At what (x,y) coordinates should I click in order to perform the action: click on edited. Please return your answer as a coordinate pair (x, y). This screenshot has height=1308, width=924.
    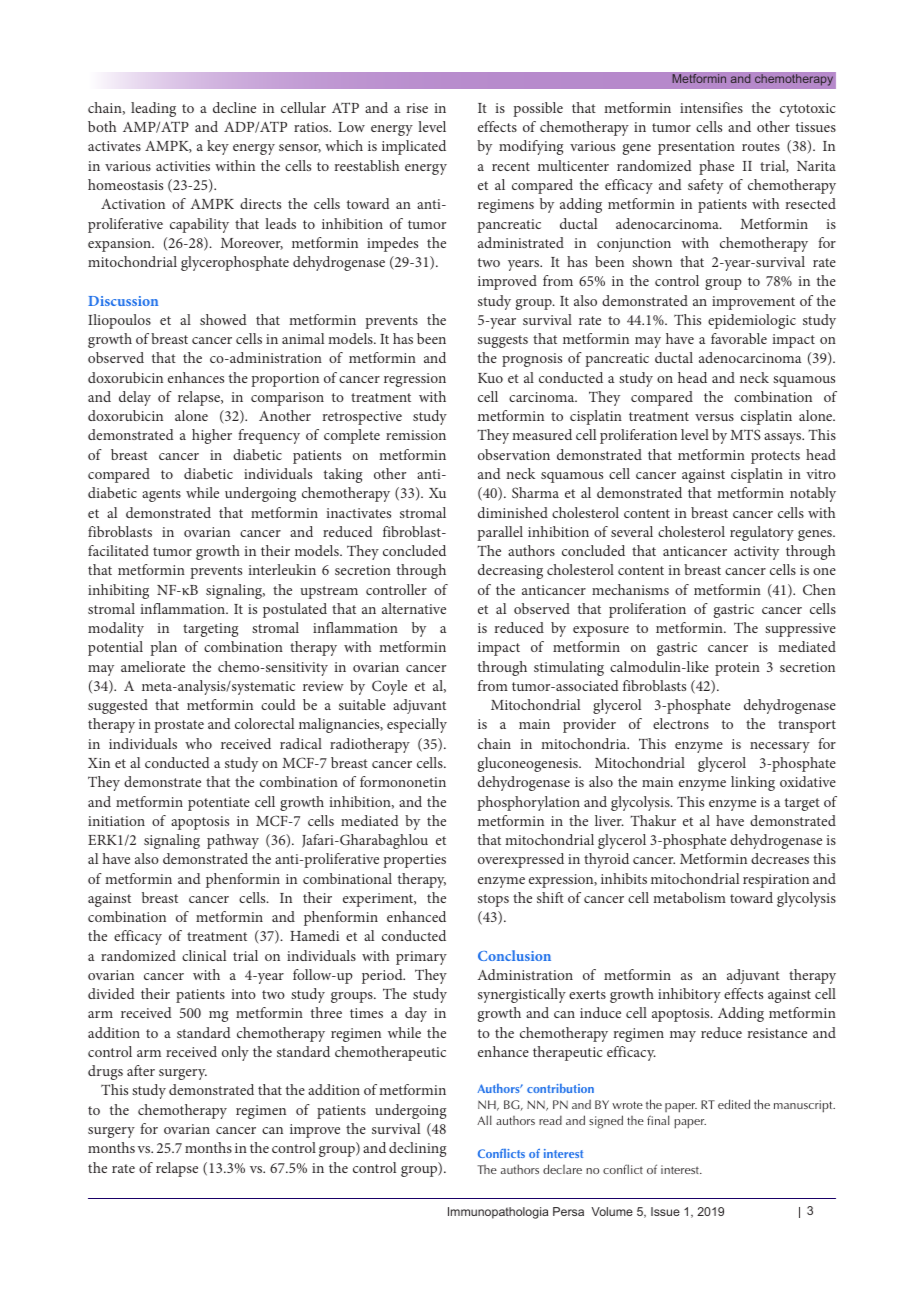
    Looking at the image, I should click on (734, 1104).
